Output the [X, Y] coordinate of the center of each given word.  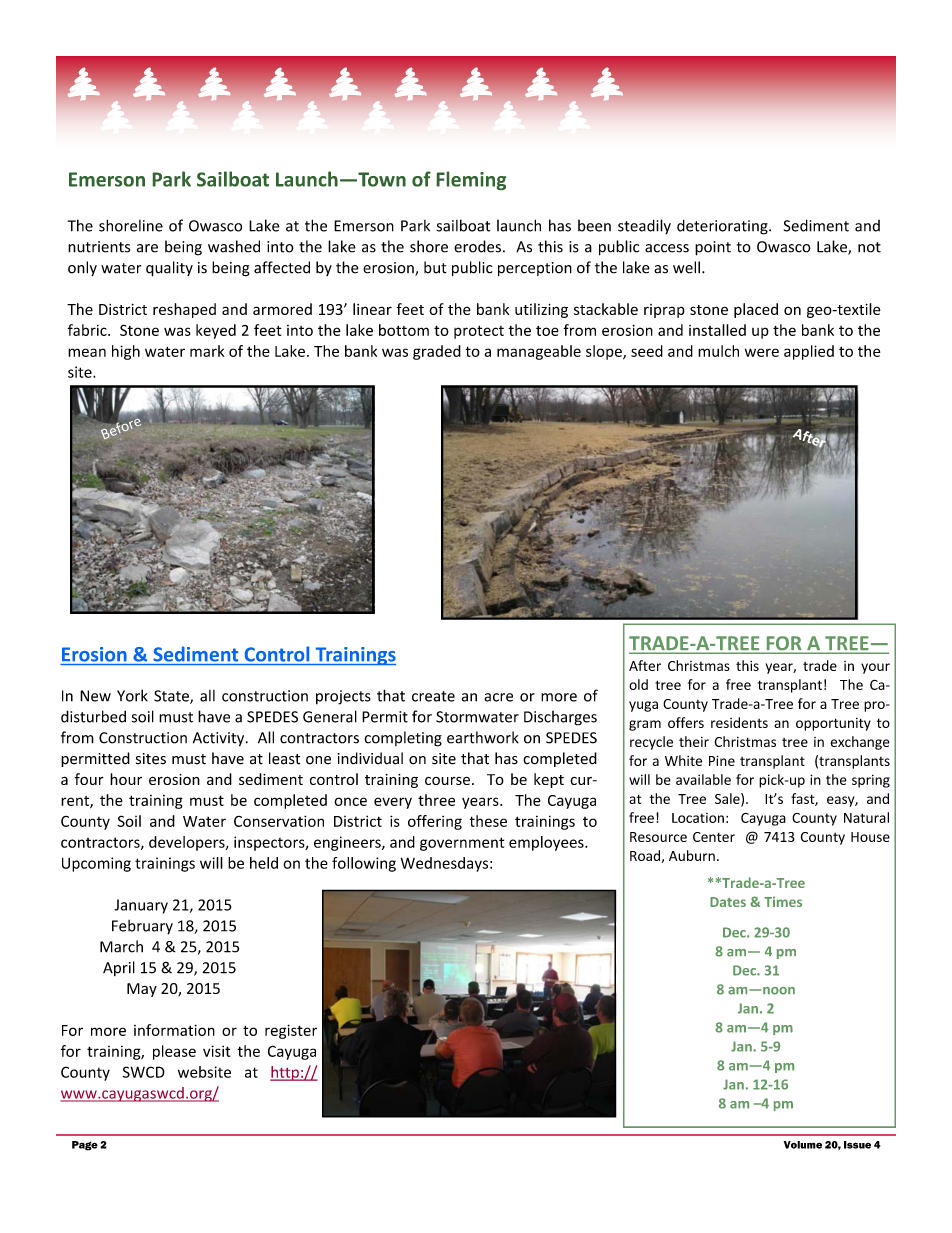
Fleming [471, 180]
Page [85, 1146]
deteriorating [723, 227]
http [285, 1073]
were [762, 352]
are [147, 248]
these [488, 821]
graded [437, 352]
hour [126, 779]
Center [714, 837]
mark [207, 351]
